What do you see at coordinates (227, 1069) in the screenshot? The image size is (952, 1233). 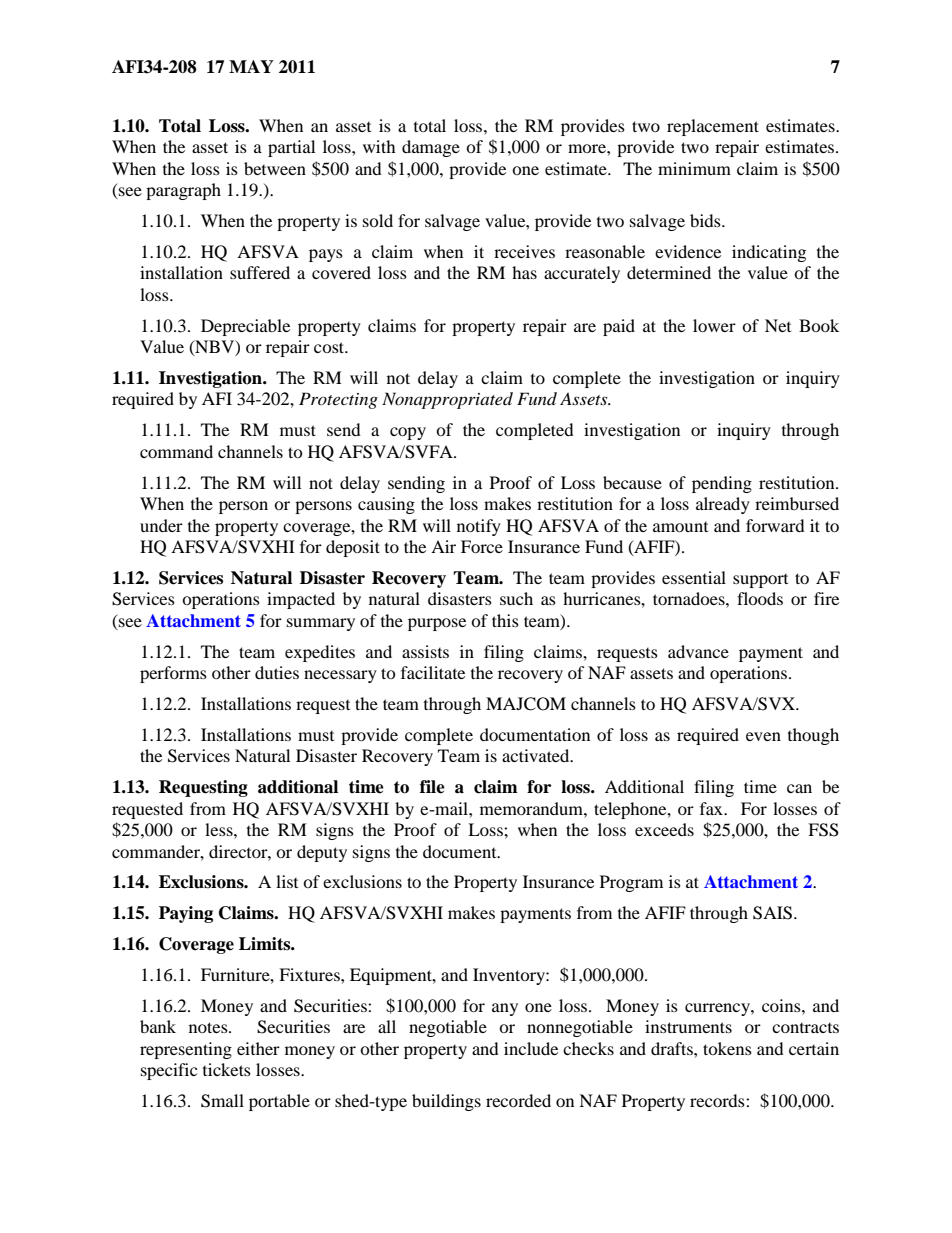 I see `tickets` at bounding box center [227, 1069].
